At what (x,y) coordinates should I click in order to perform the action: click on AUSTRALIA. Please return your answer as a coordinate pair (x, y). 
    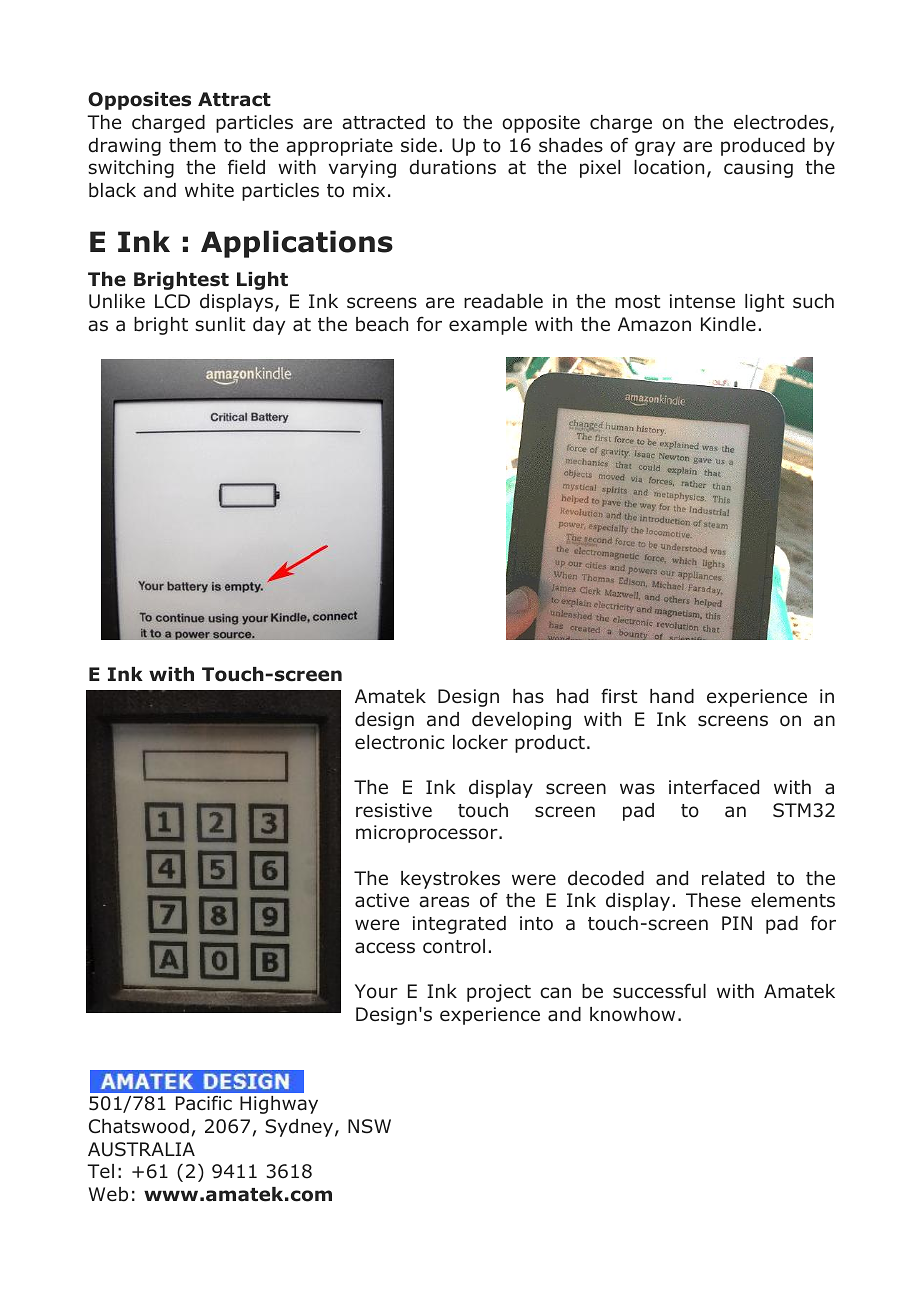
    Looking at the image, I should click on (141, 1149).
